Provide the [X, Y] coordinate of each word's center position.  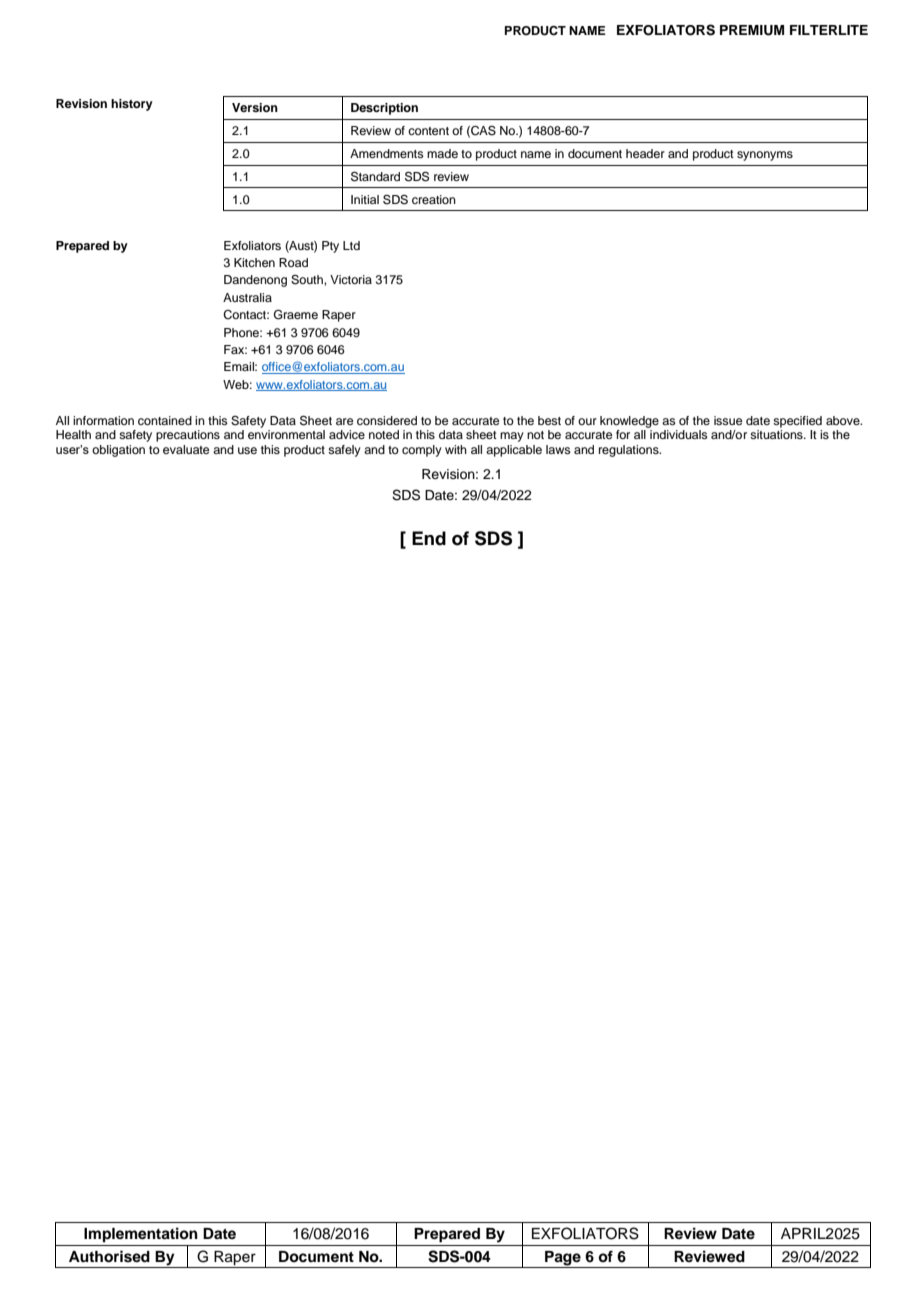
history [132, 105]
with [456, 449]
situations [777, 434]
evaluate [186, 449]
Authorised [109, 1256]
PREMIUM [752, 30]
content [428, 131]
